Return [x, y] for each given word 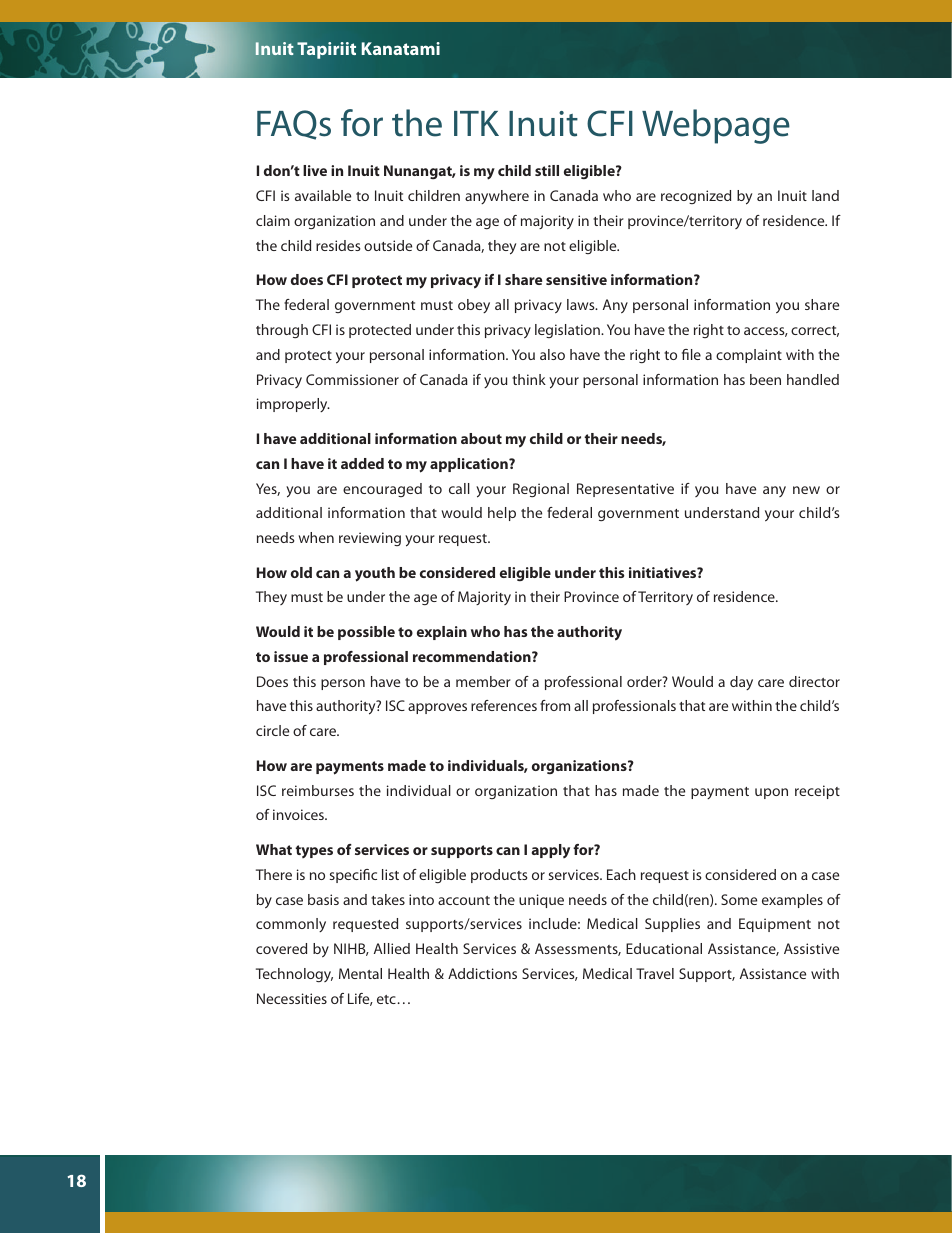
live [315, 170]
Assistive [811, 948]
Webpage [716, 126]
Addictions [482, 973]
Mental [360, 973]
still [547, 170]
